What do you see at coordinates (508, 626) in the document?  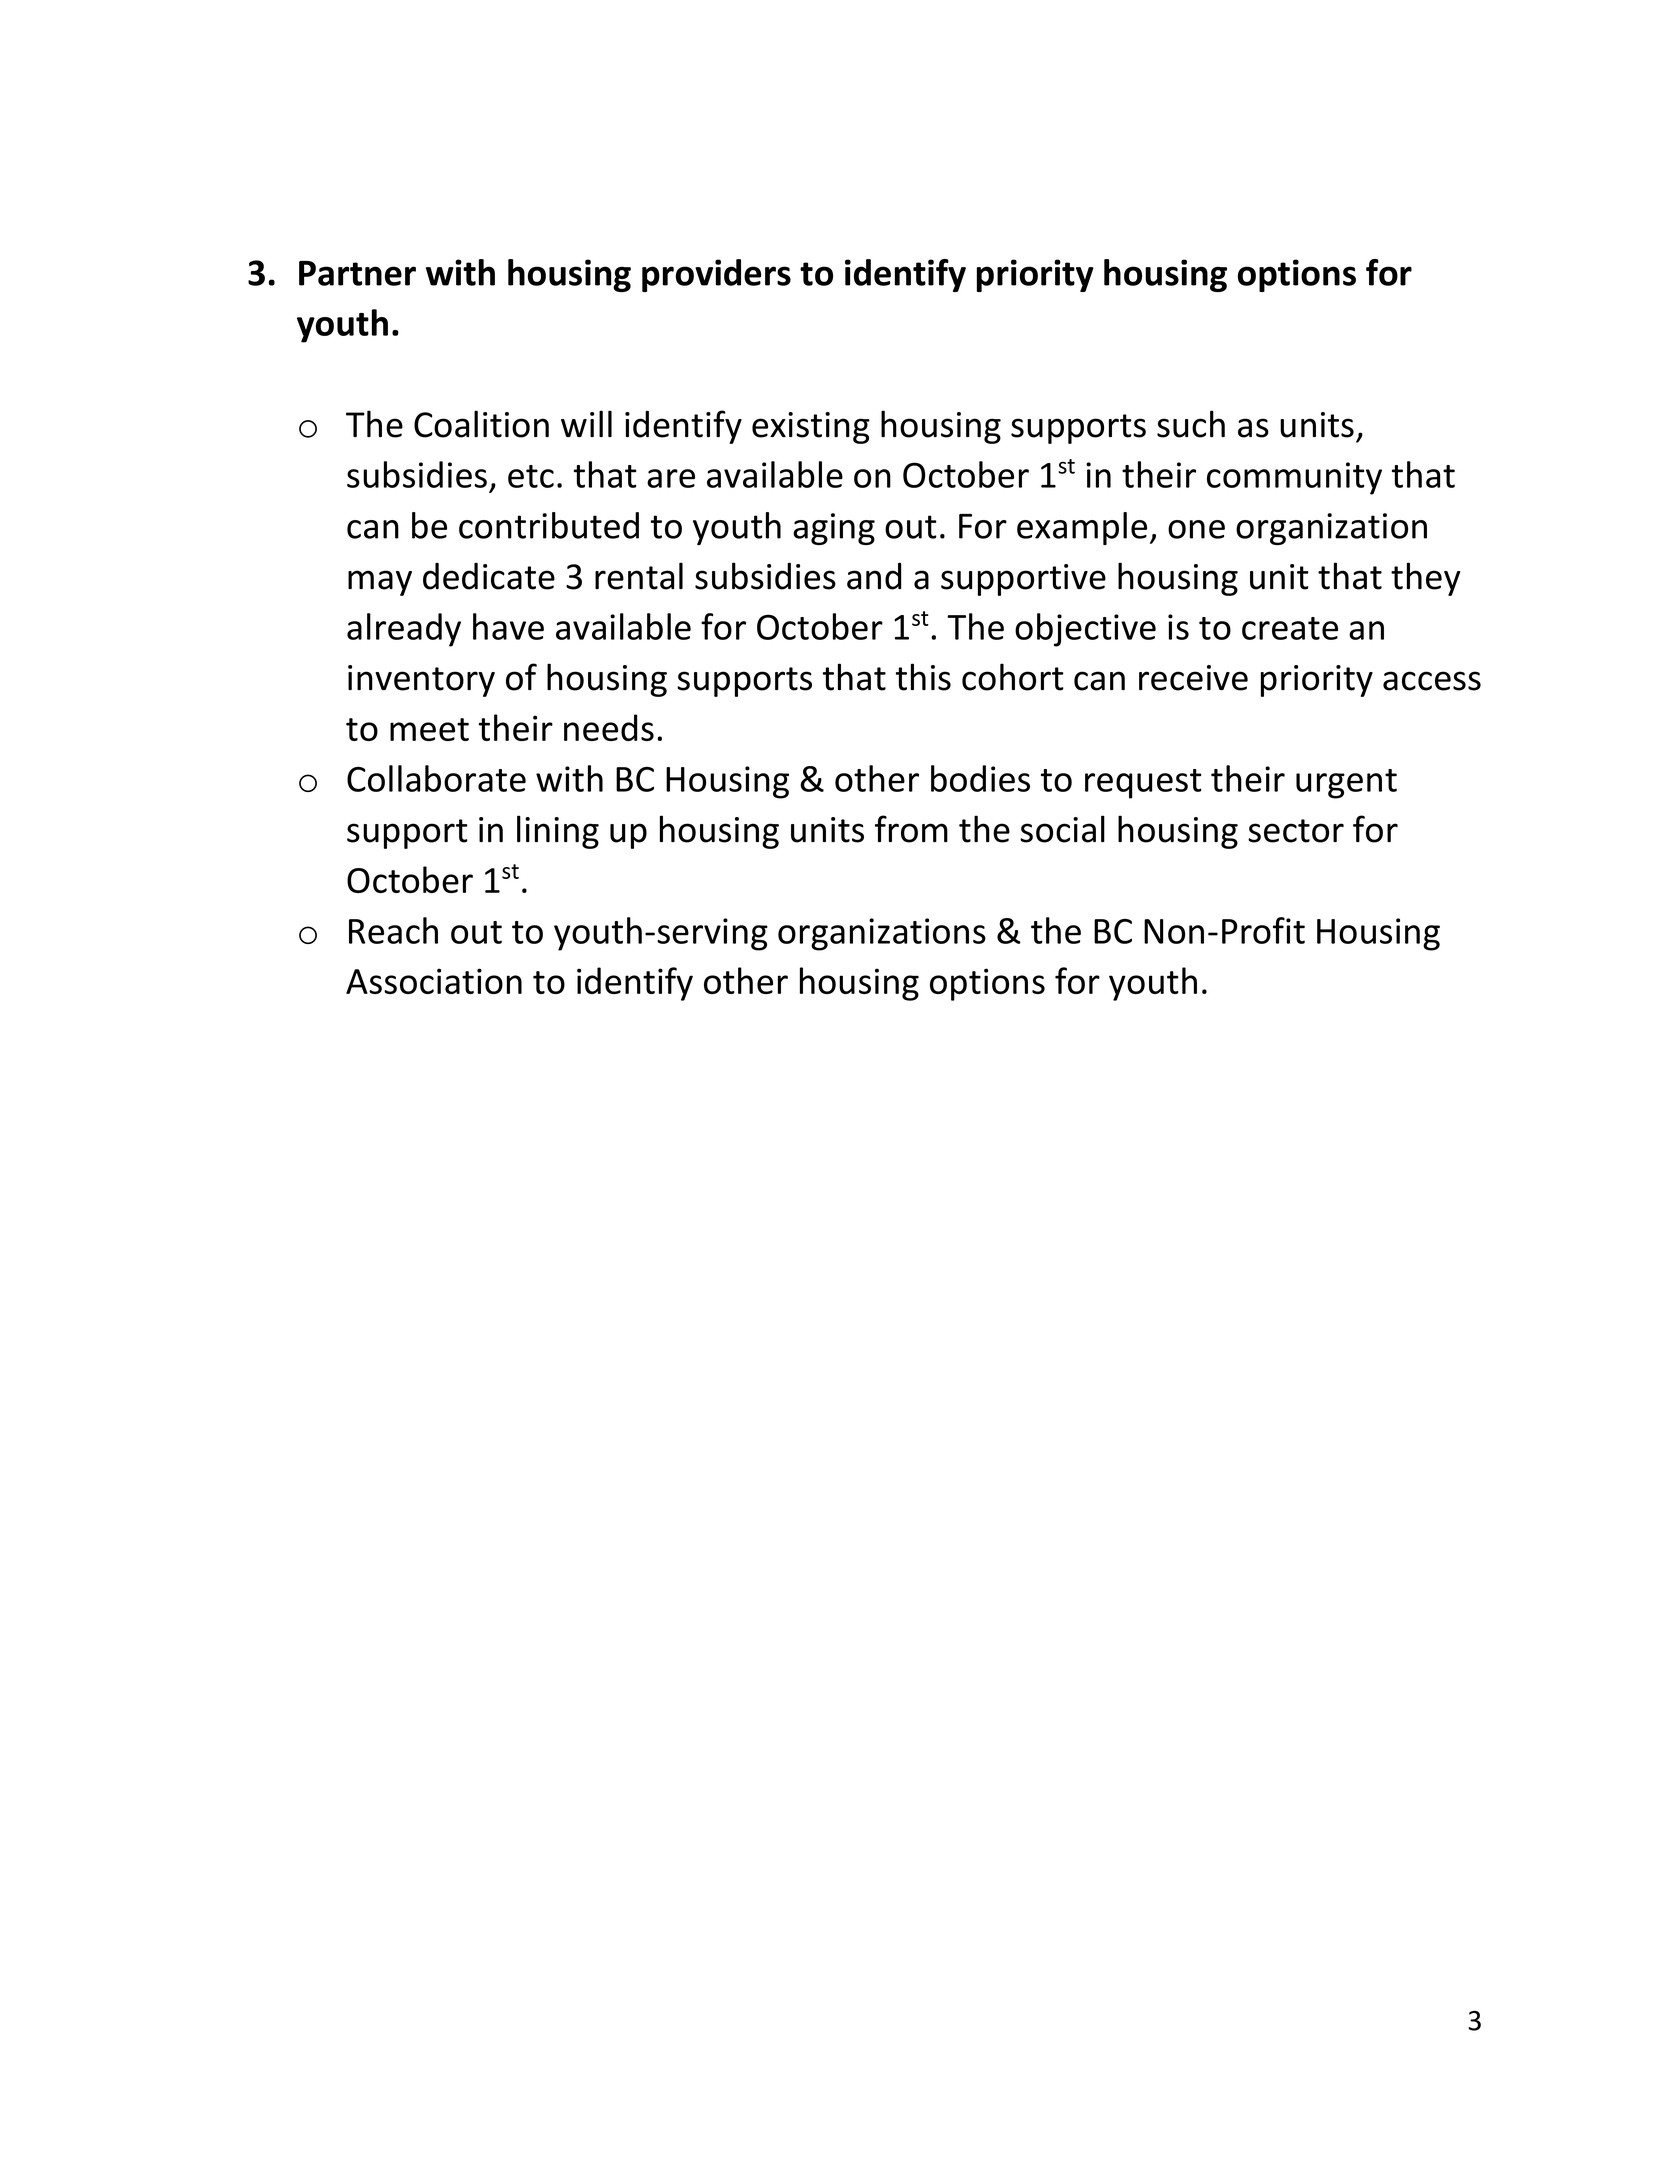 I see `have` at bounding box center [508, 626].
